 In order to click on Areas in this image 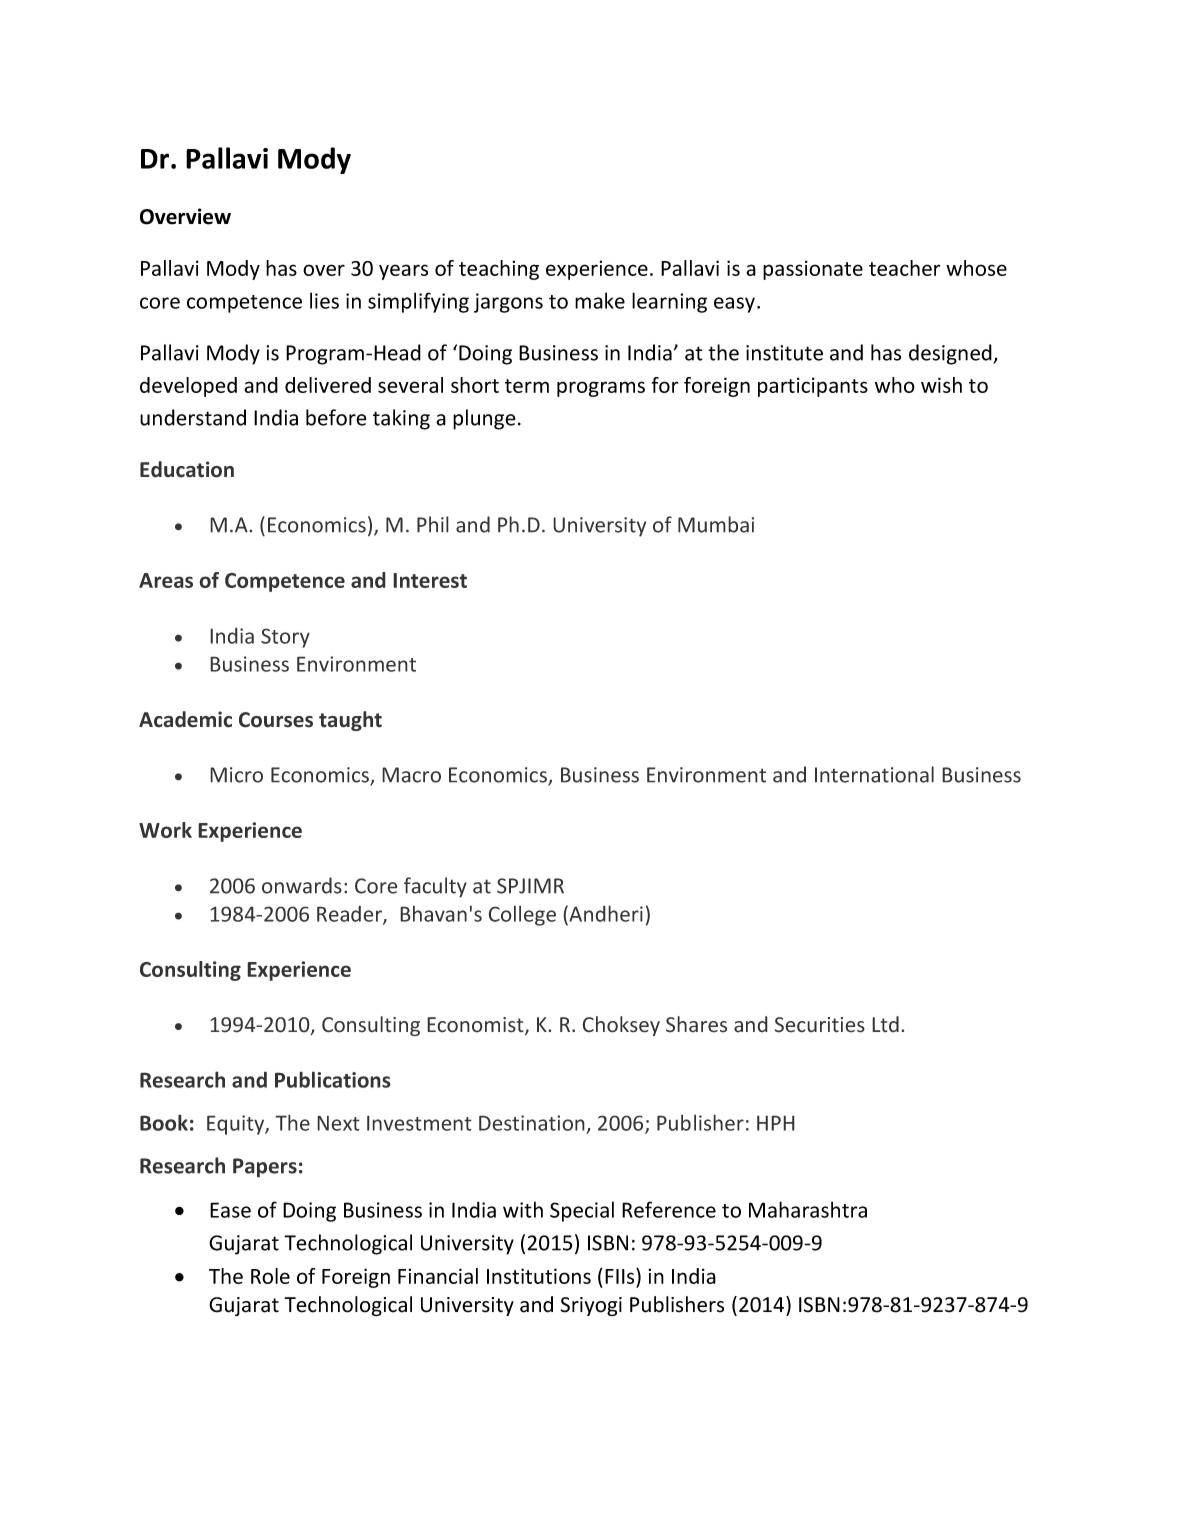, I will do `click(166, 580)`.
